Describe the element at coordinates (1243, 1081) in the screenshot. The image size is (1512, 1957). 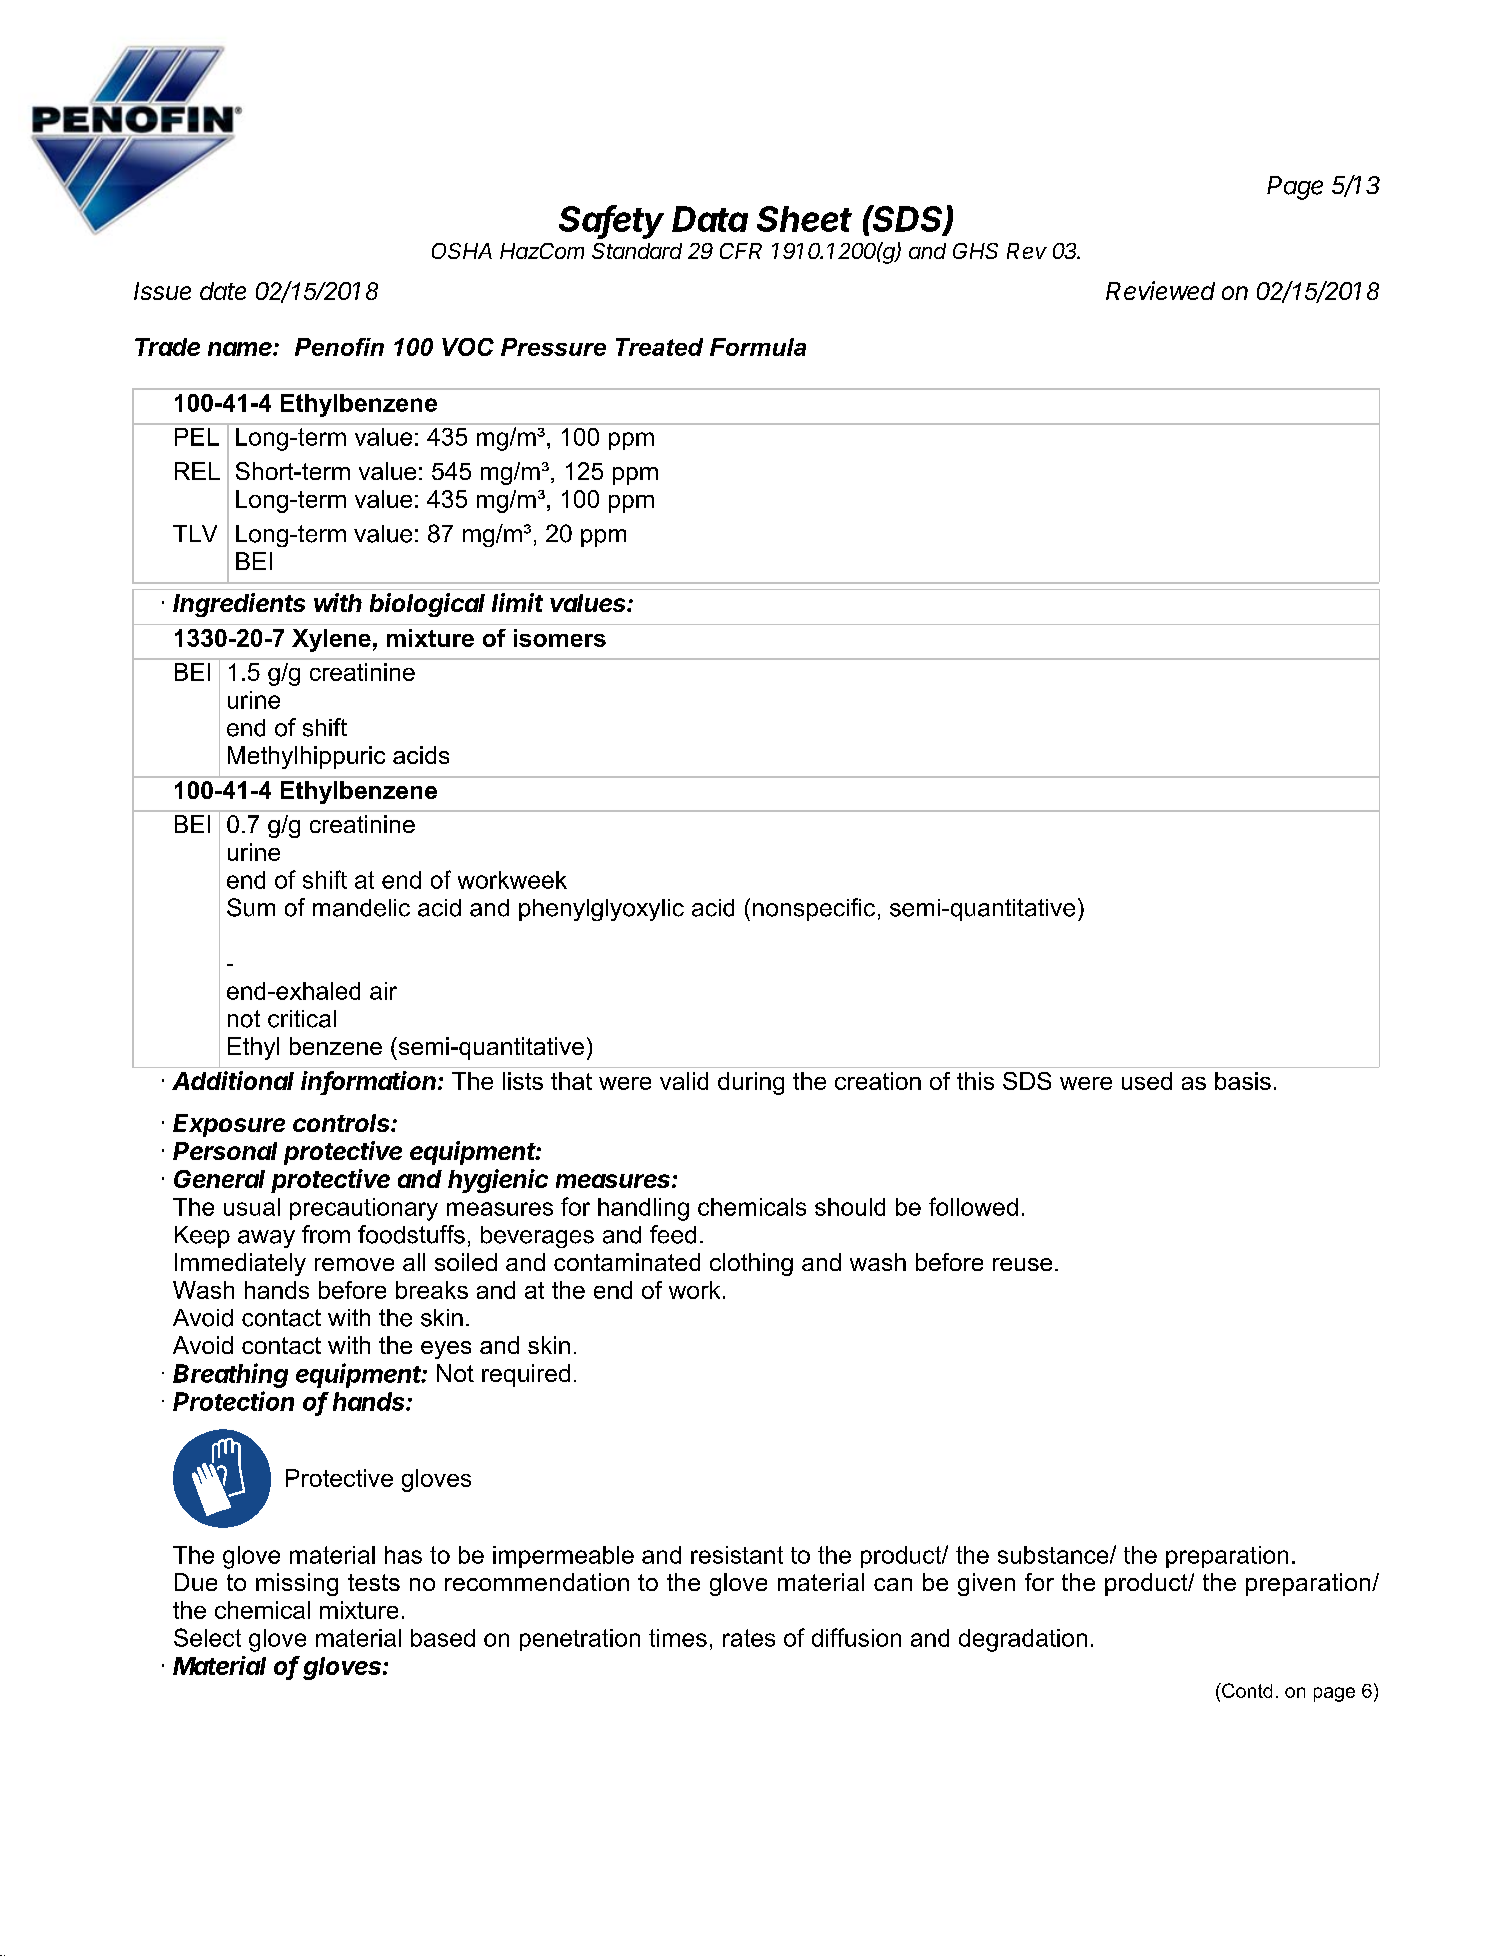
I see `basis` at that location.
